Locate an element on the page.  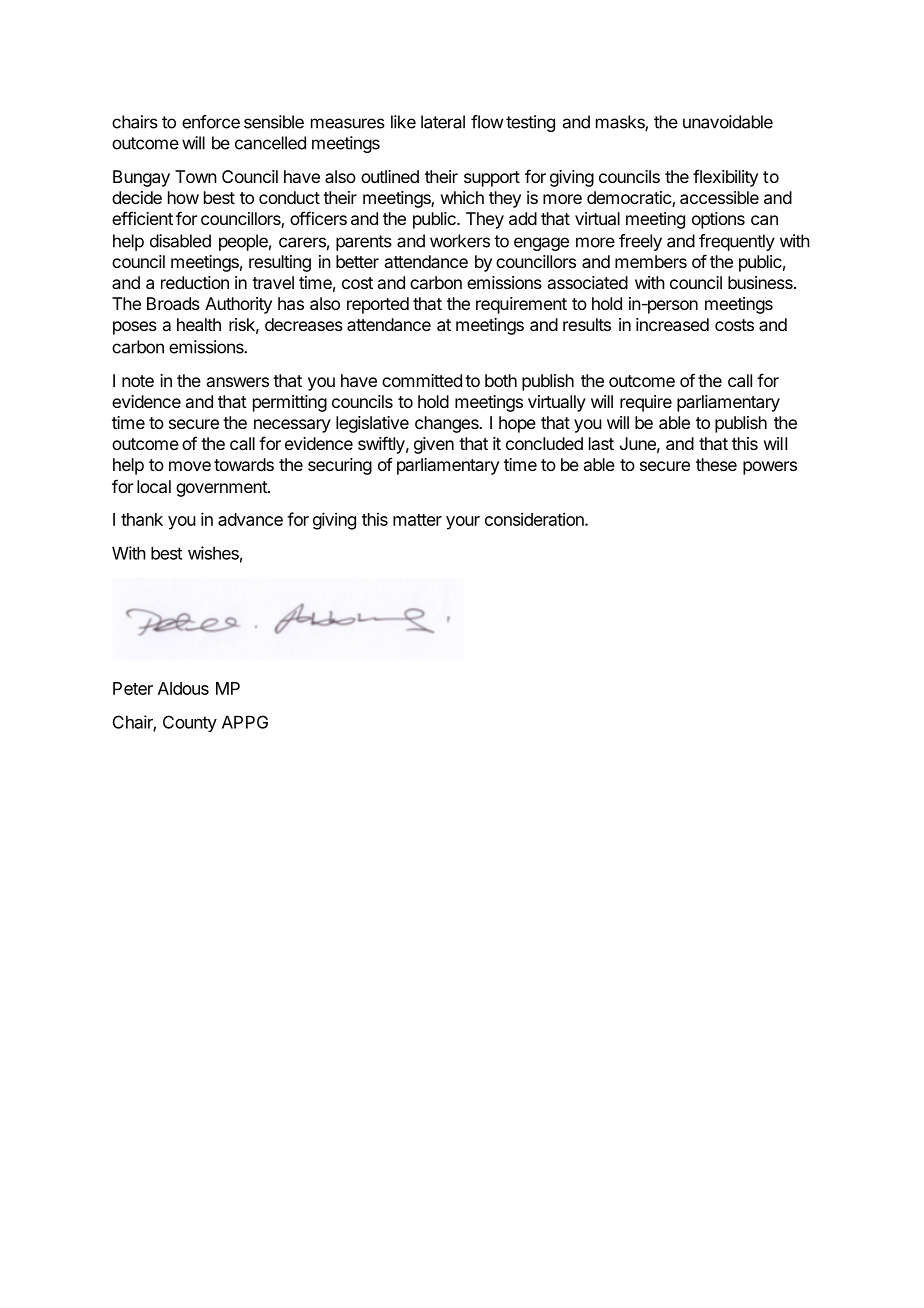
your is located at coordinates (463, 523).
